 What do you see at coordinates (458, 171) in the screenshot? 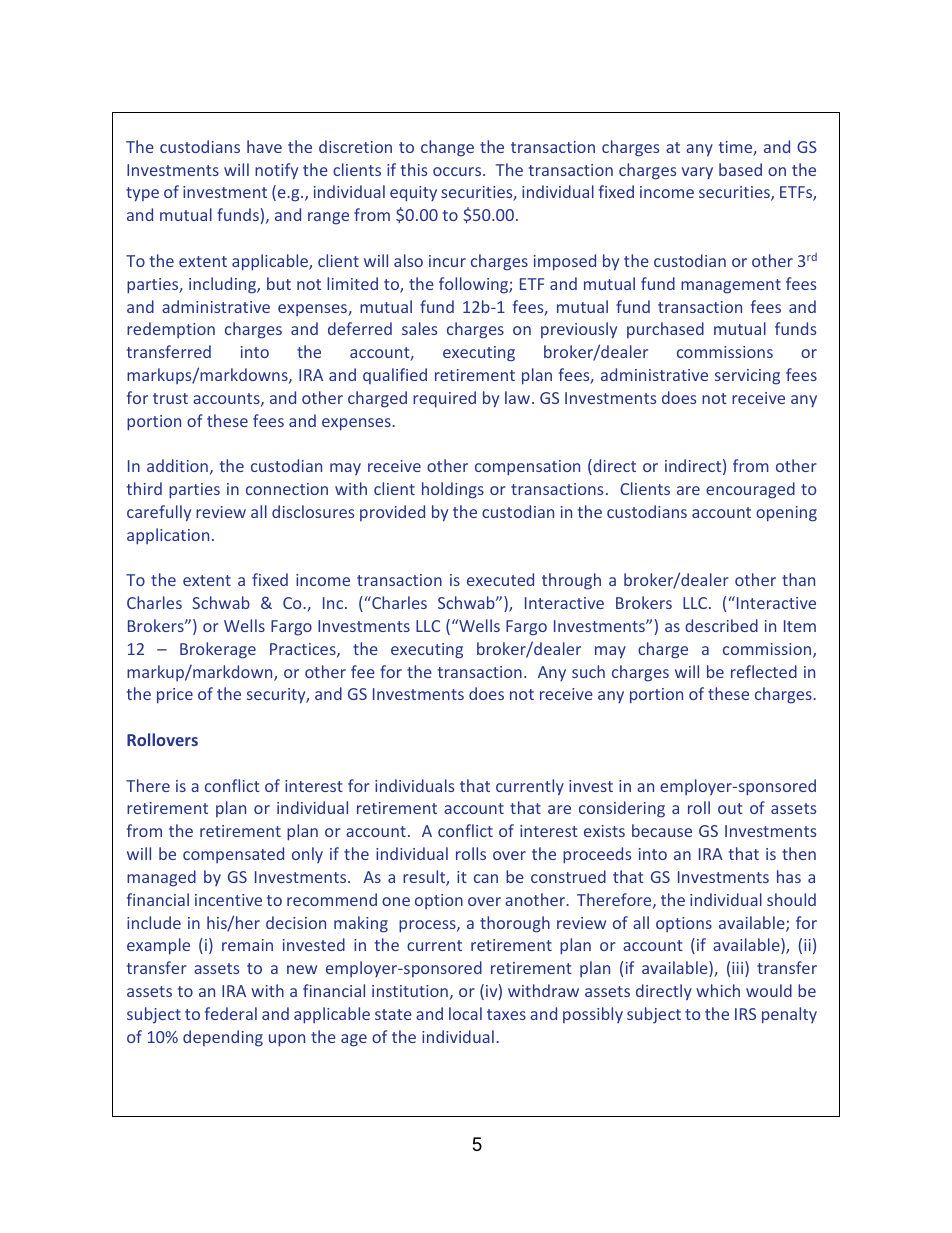
I see `occurs` at bounding box center [458, 171].
